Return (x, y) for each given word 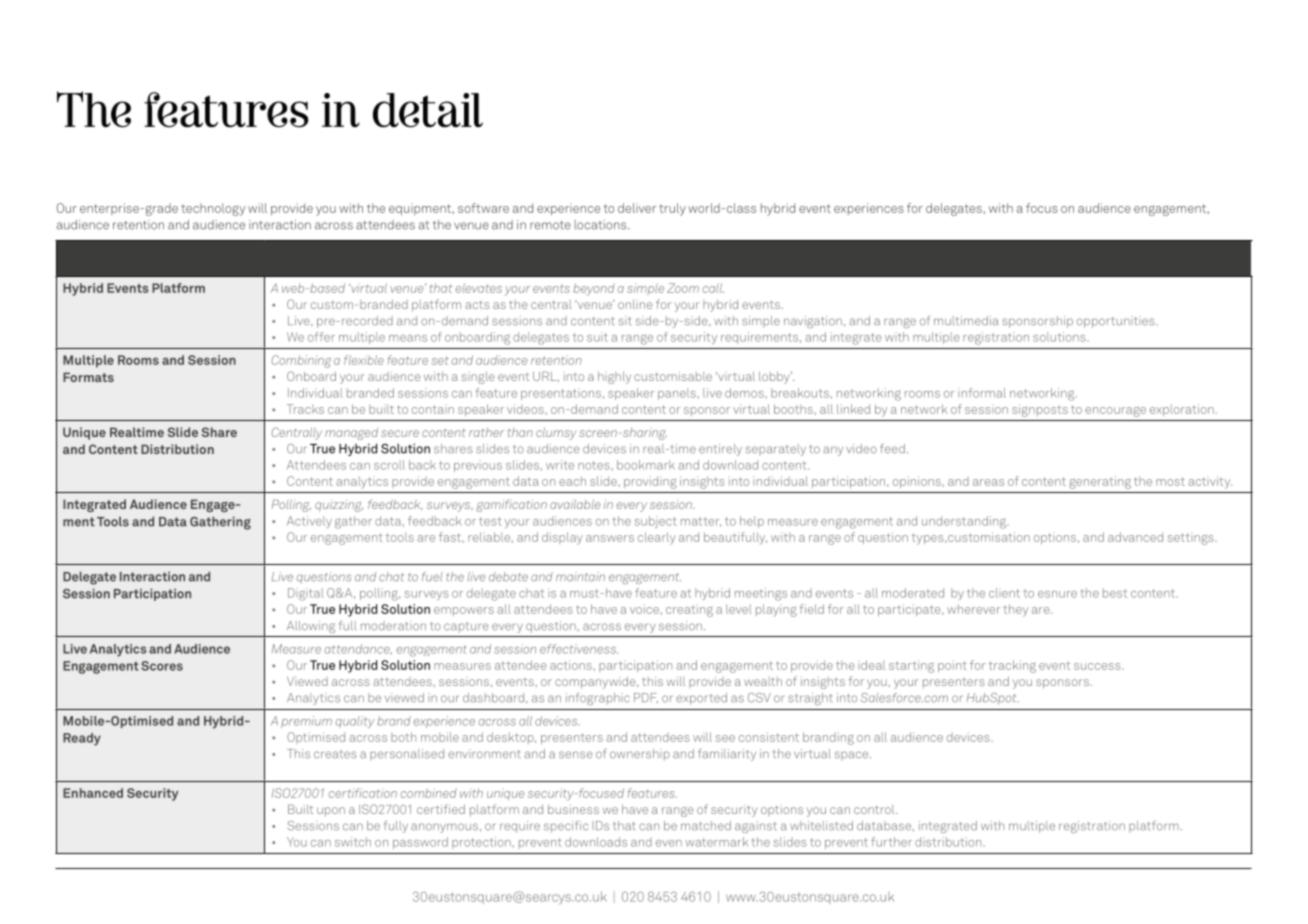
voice (644, 609)
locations (602, 225)
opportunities (1117, 322)
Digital (306, 594)
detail (428, 110)
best (1115, 593)
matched (706, 826)
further (891, 842)
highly (614, 377)
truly (672, 209)
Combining (301, 361)
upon (331, 811)
